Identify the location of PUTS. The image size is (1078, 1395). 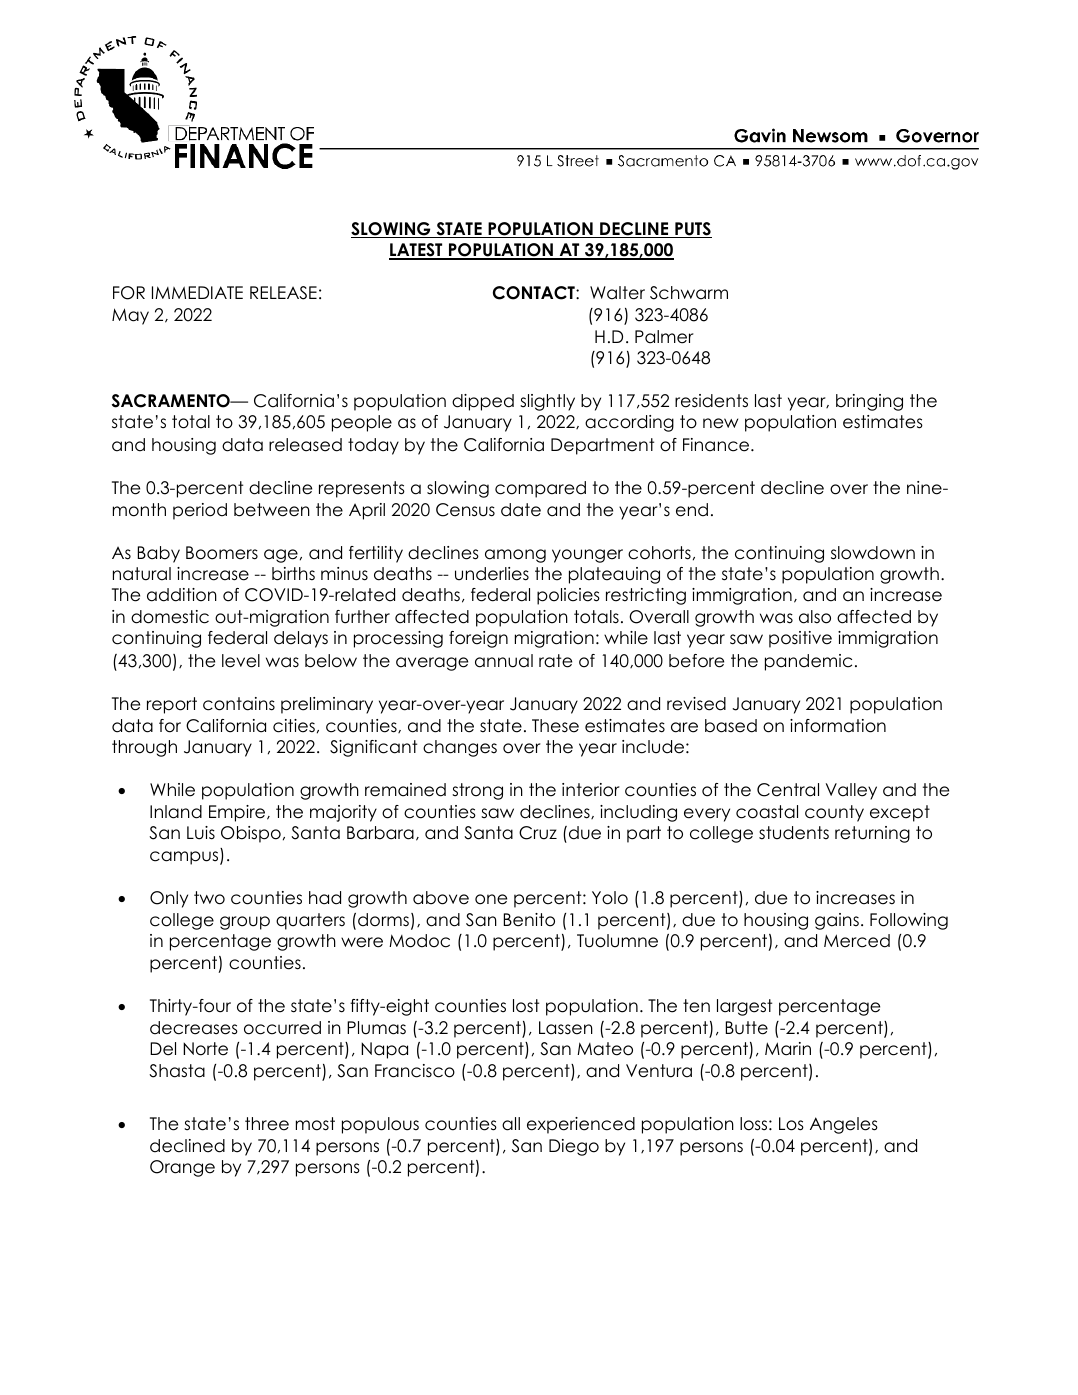
(692, 230).
